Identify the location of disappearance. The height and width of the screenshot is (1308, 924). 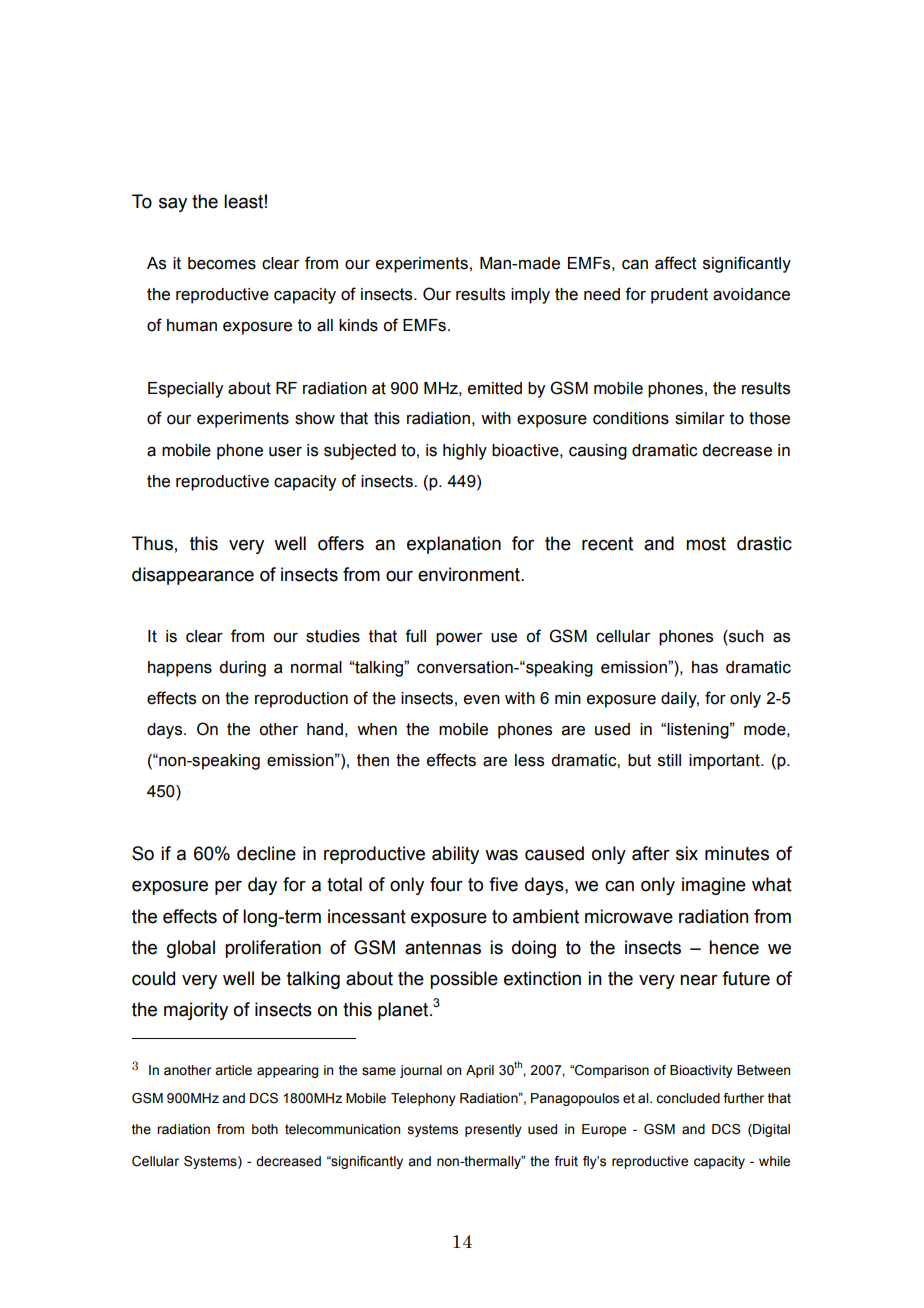
(193, 576).
